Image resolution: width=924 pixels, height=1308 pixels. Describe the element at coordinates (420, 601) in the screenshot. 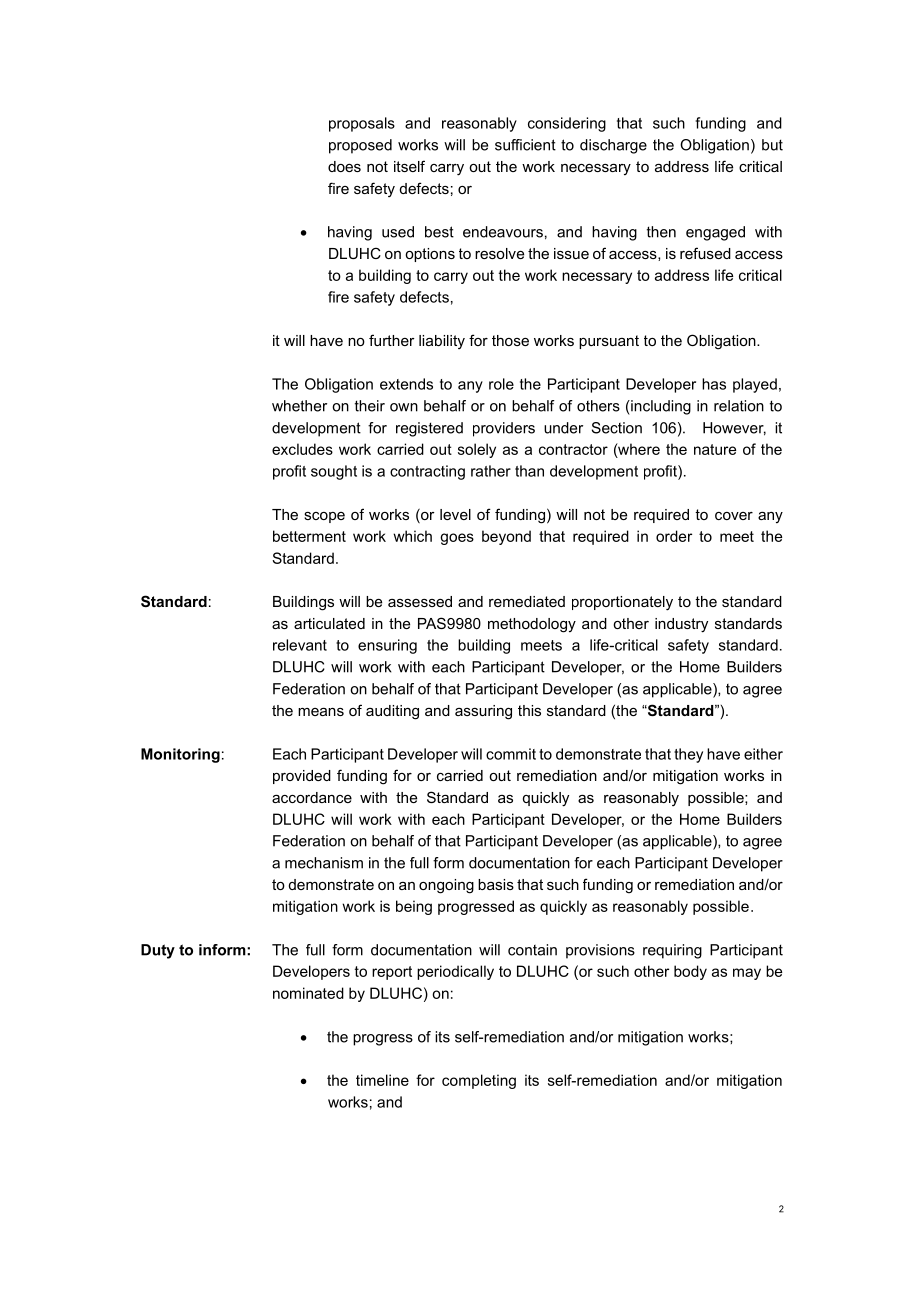

I see `assessed` at that location.
